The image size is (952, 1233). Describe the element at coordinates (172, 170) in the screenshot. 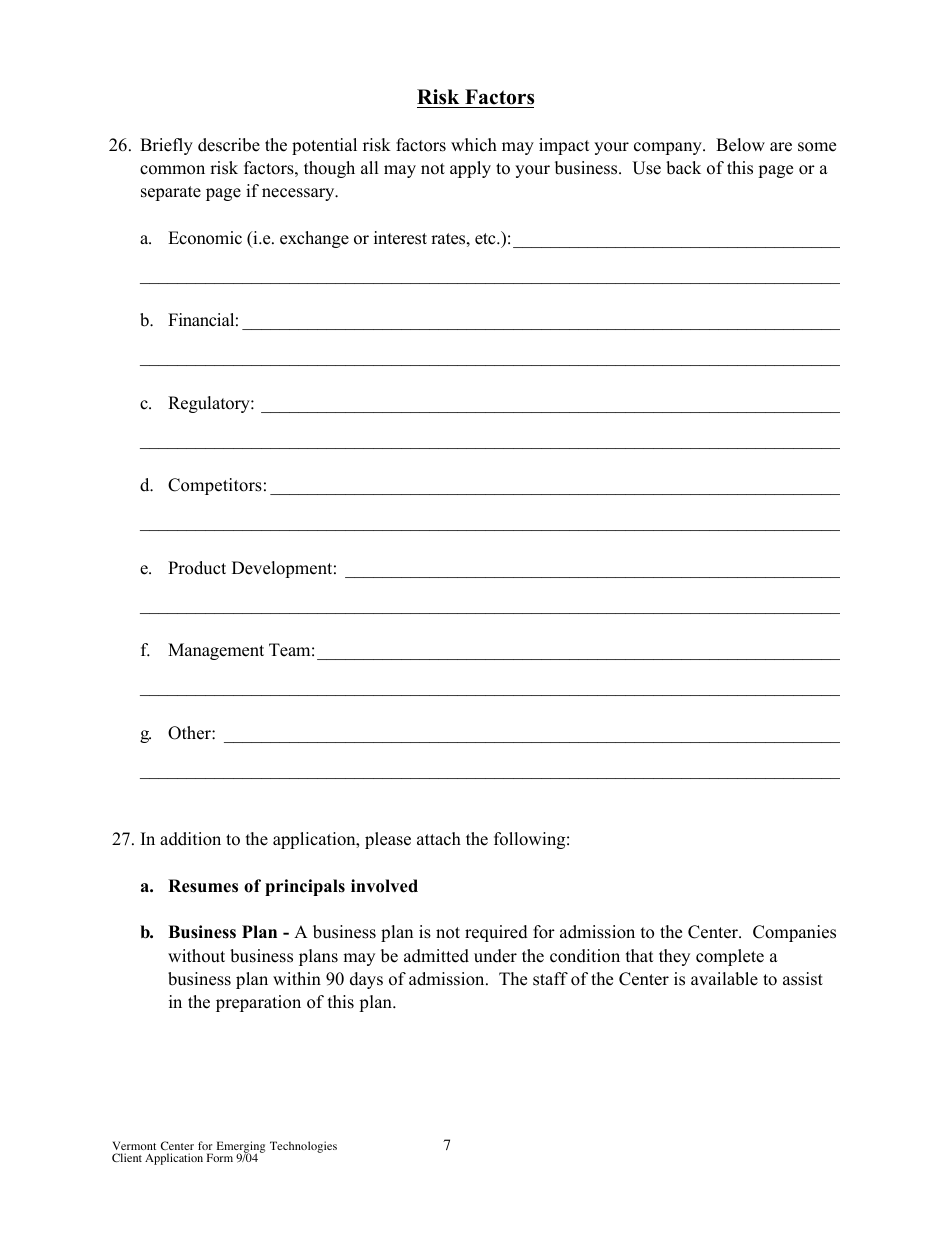

I see `common` at that location.
